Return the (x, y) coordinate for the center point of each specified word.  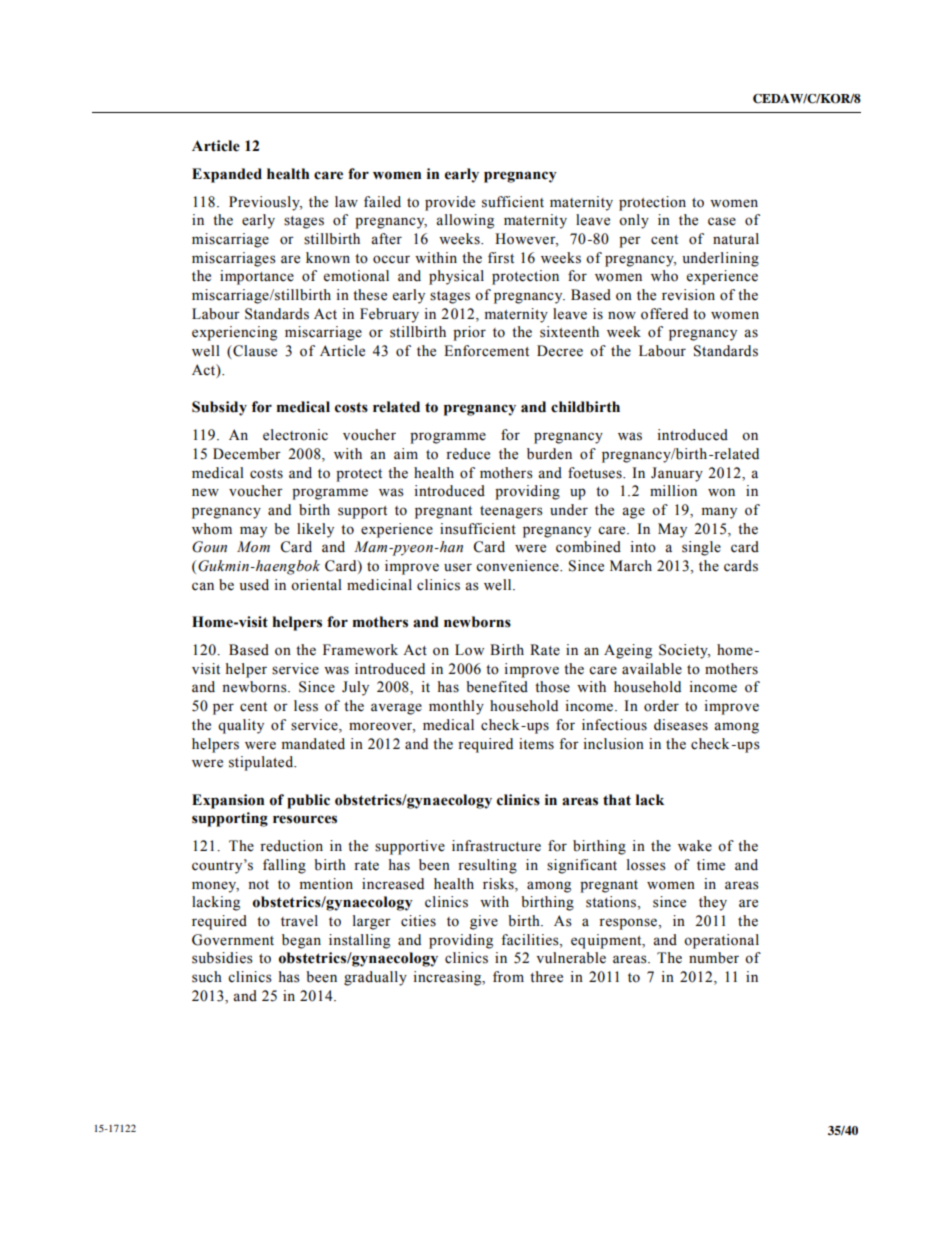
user (458, 567)
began (301, 941)
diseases (681, 725)
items (536, 744)
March (631, 566)
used (254, 585)
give (484, 922)
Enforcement (486, 351)
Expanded (227, 175)
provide (450, 203)
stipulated (262, 763)
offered (664, 314)
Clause (254, 352)
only (634, 221)
